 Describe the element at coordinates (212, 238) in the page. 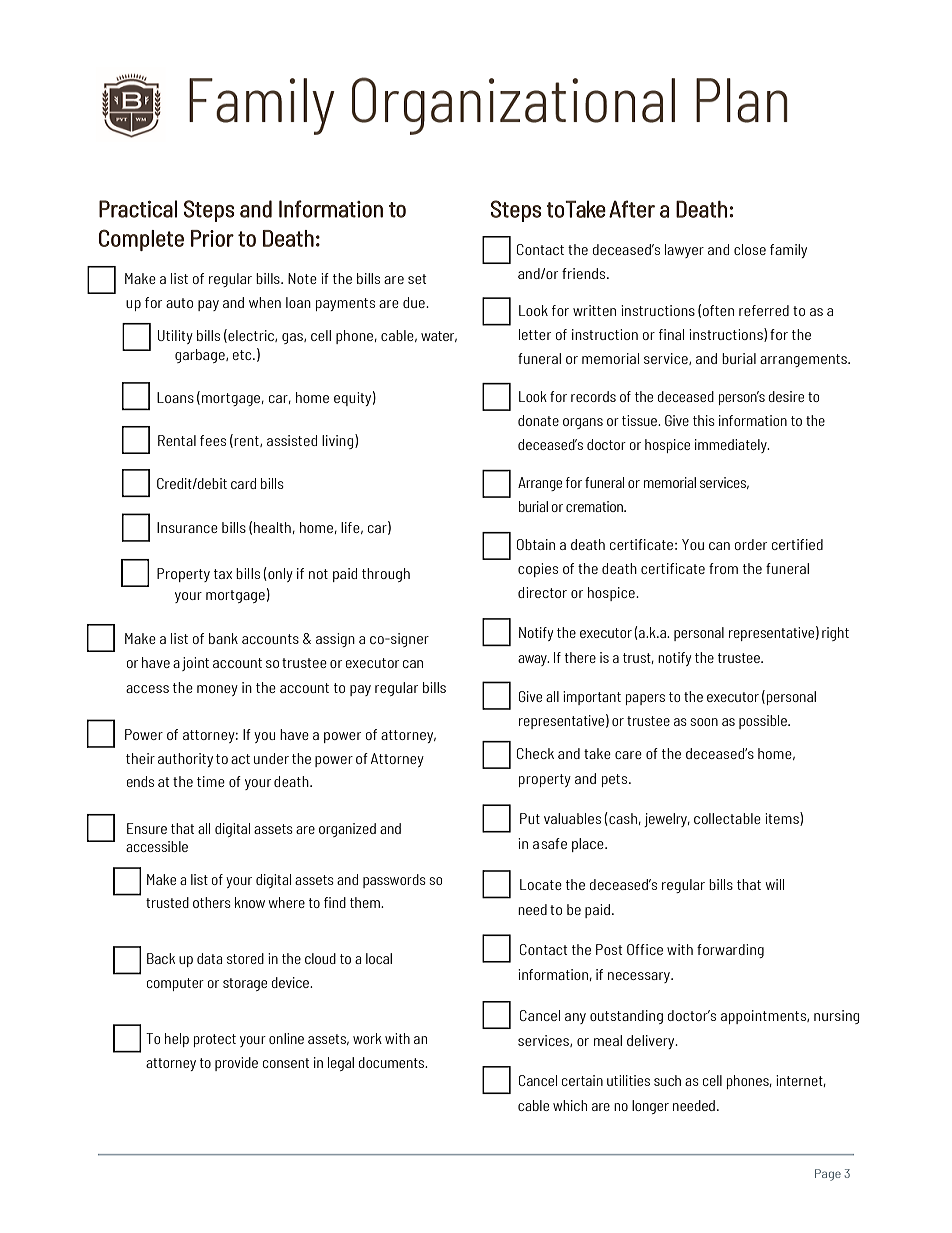

I see `Prior` at that location.
